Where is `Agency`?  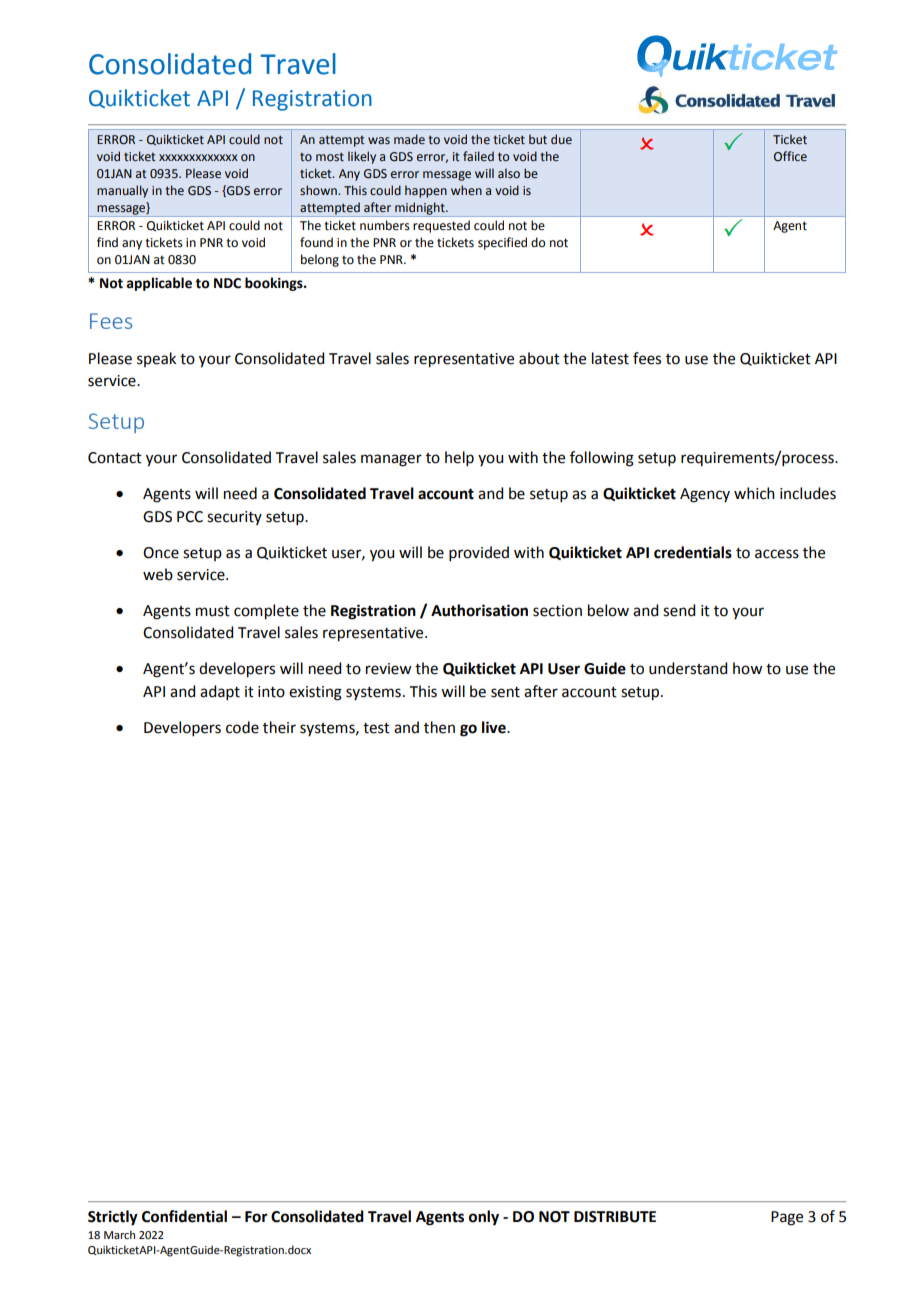
Agency is located at coordinates (705, 495).
